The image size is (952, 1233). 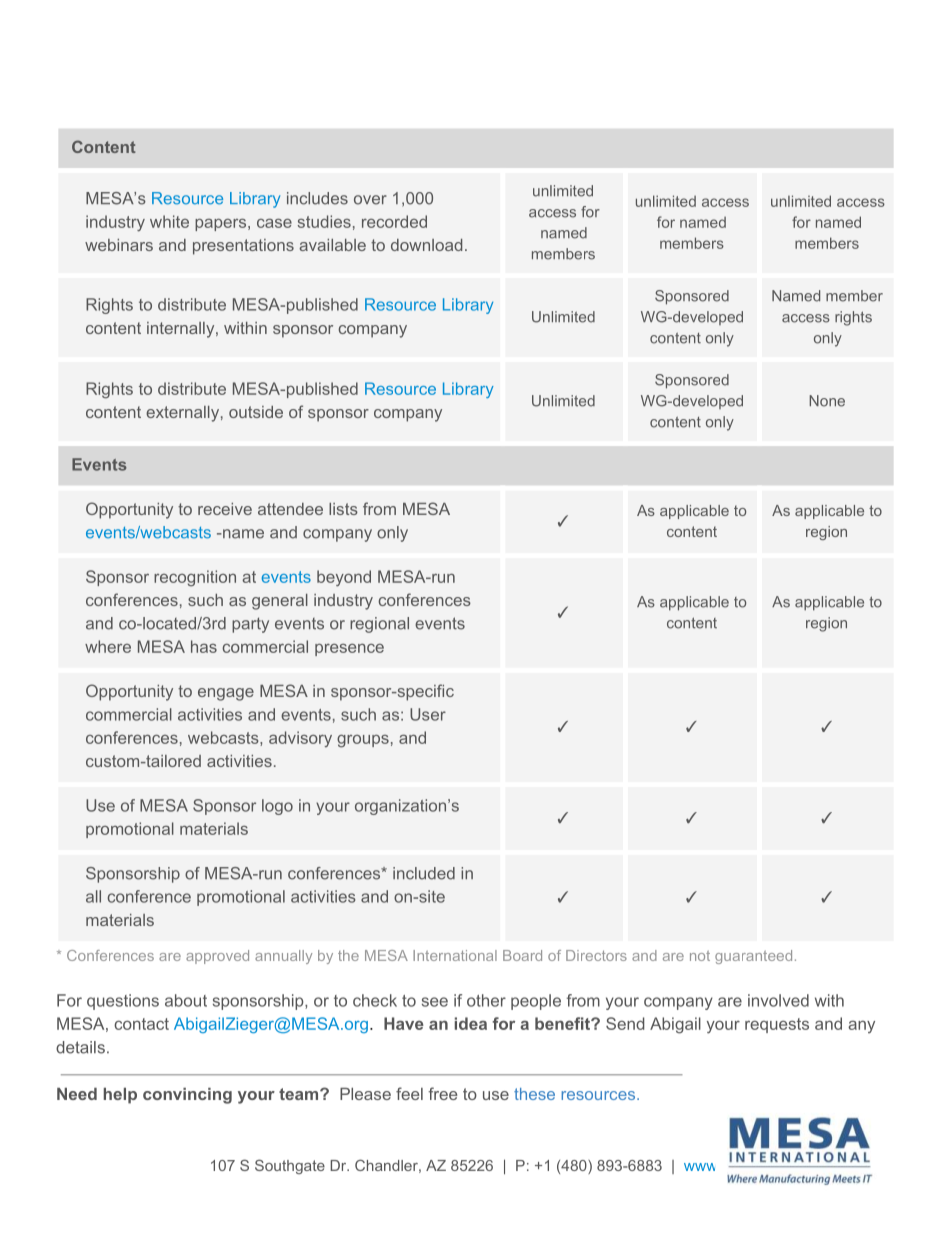 What do you see at coordinates (428, 714) in the screenshot?
I see `User` at bounding box center [428, 714].
